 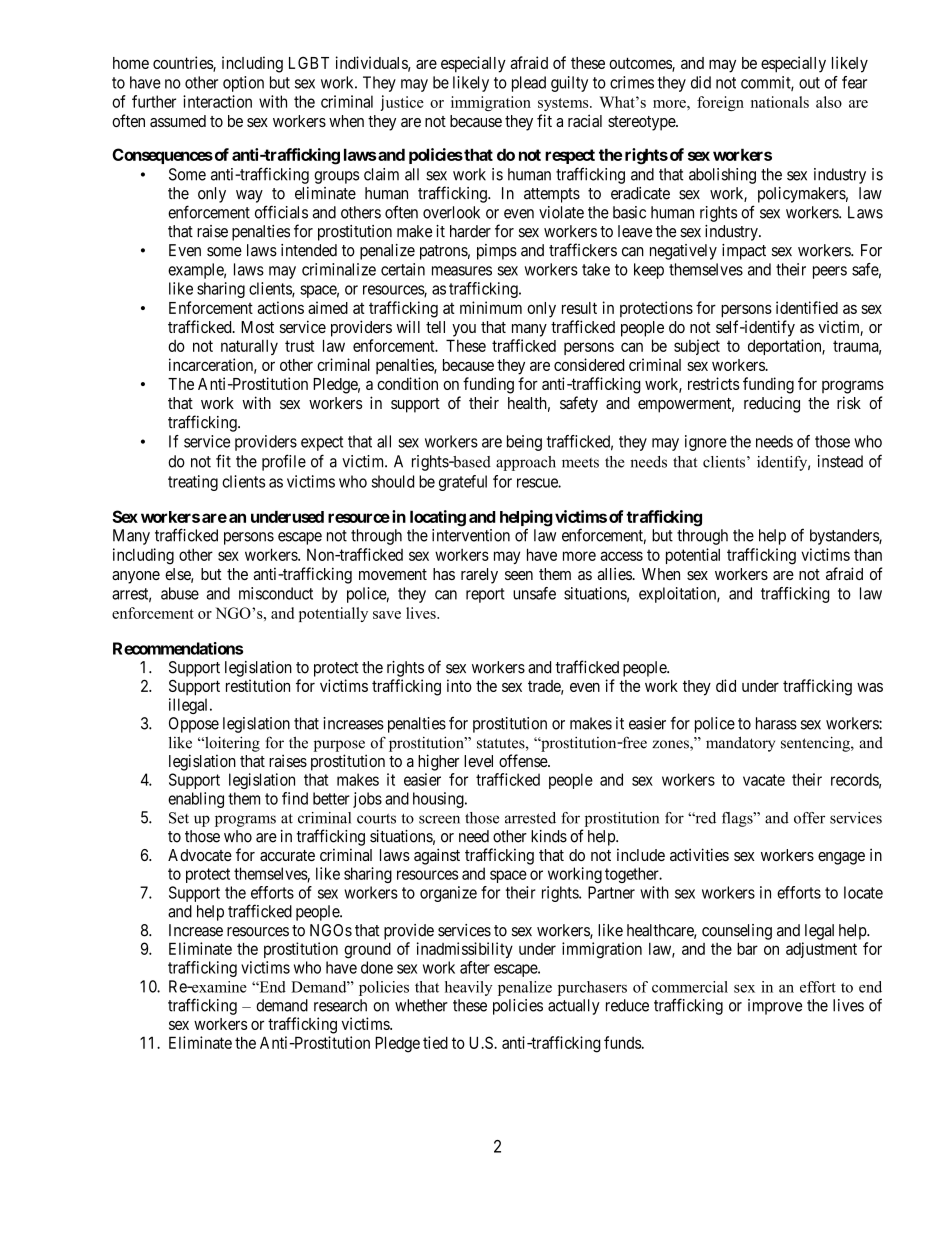 What do you see at coordinates (217, 101) in the screenshot?
I see `interaction` at bounding box center [217, 101].
